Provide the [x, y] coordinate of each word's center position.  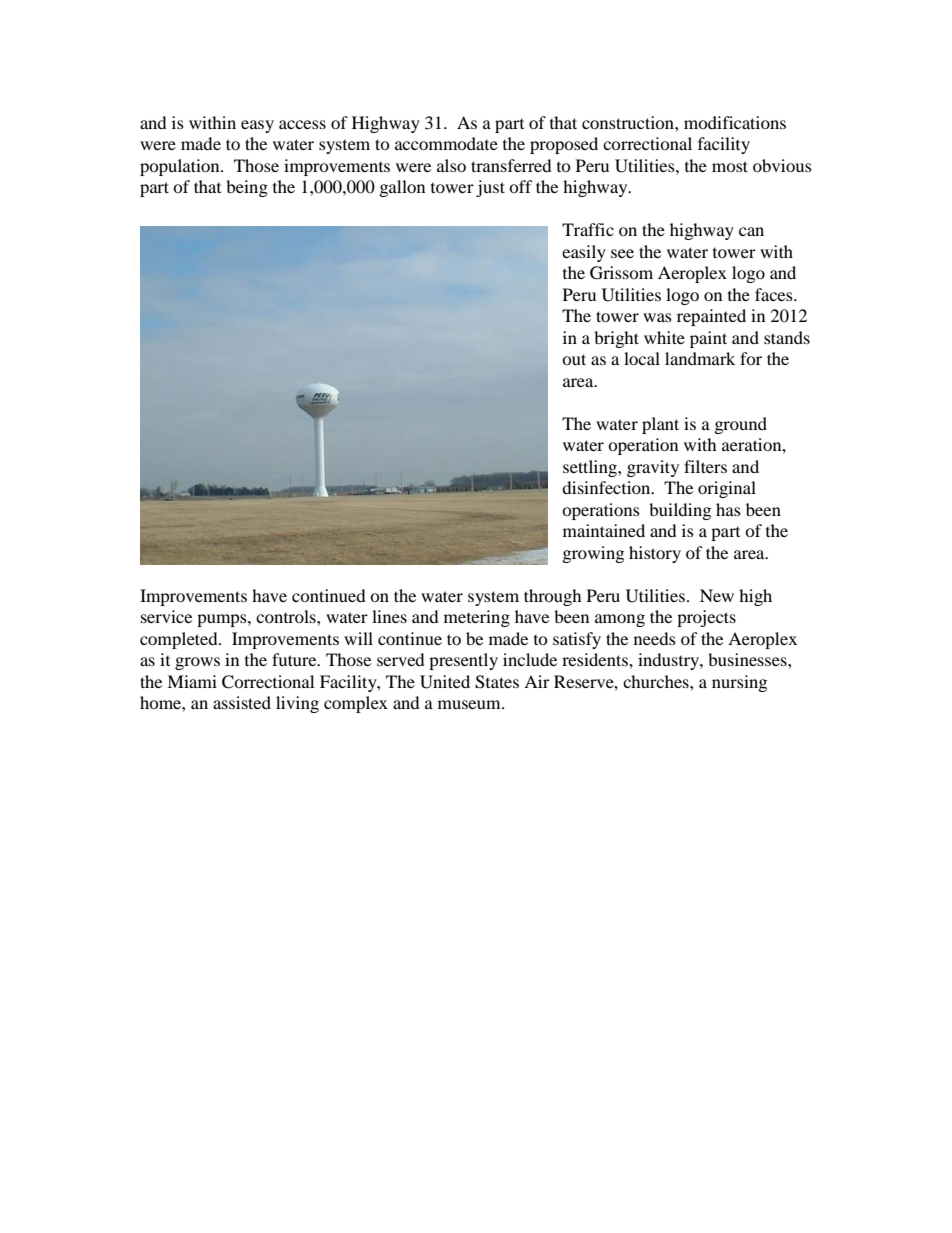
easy [257, 126]
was [657, 317]
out [574, 359]
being [247, 188]
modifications [735, 122]
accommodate [446, 143]
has [728, 509]
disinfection [607, 487]
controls [287, 616]
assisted [242, 702]
